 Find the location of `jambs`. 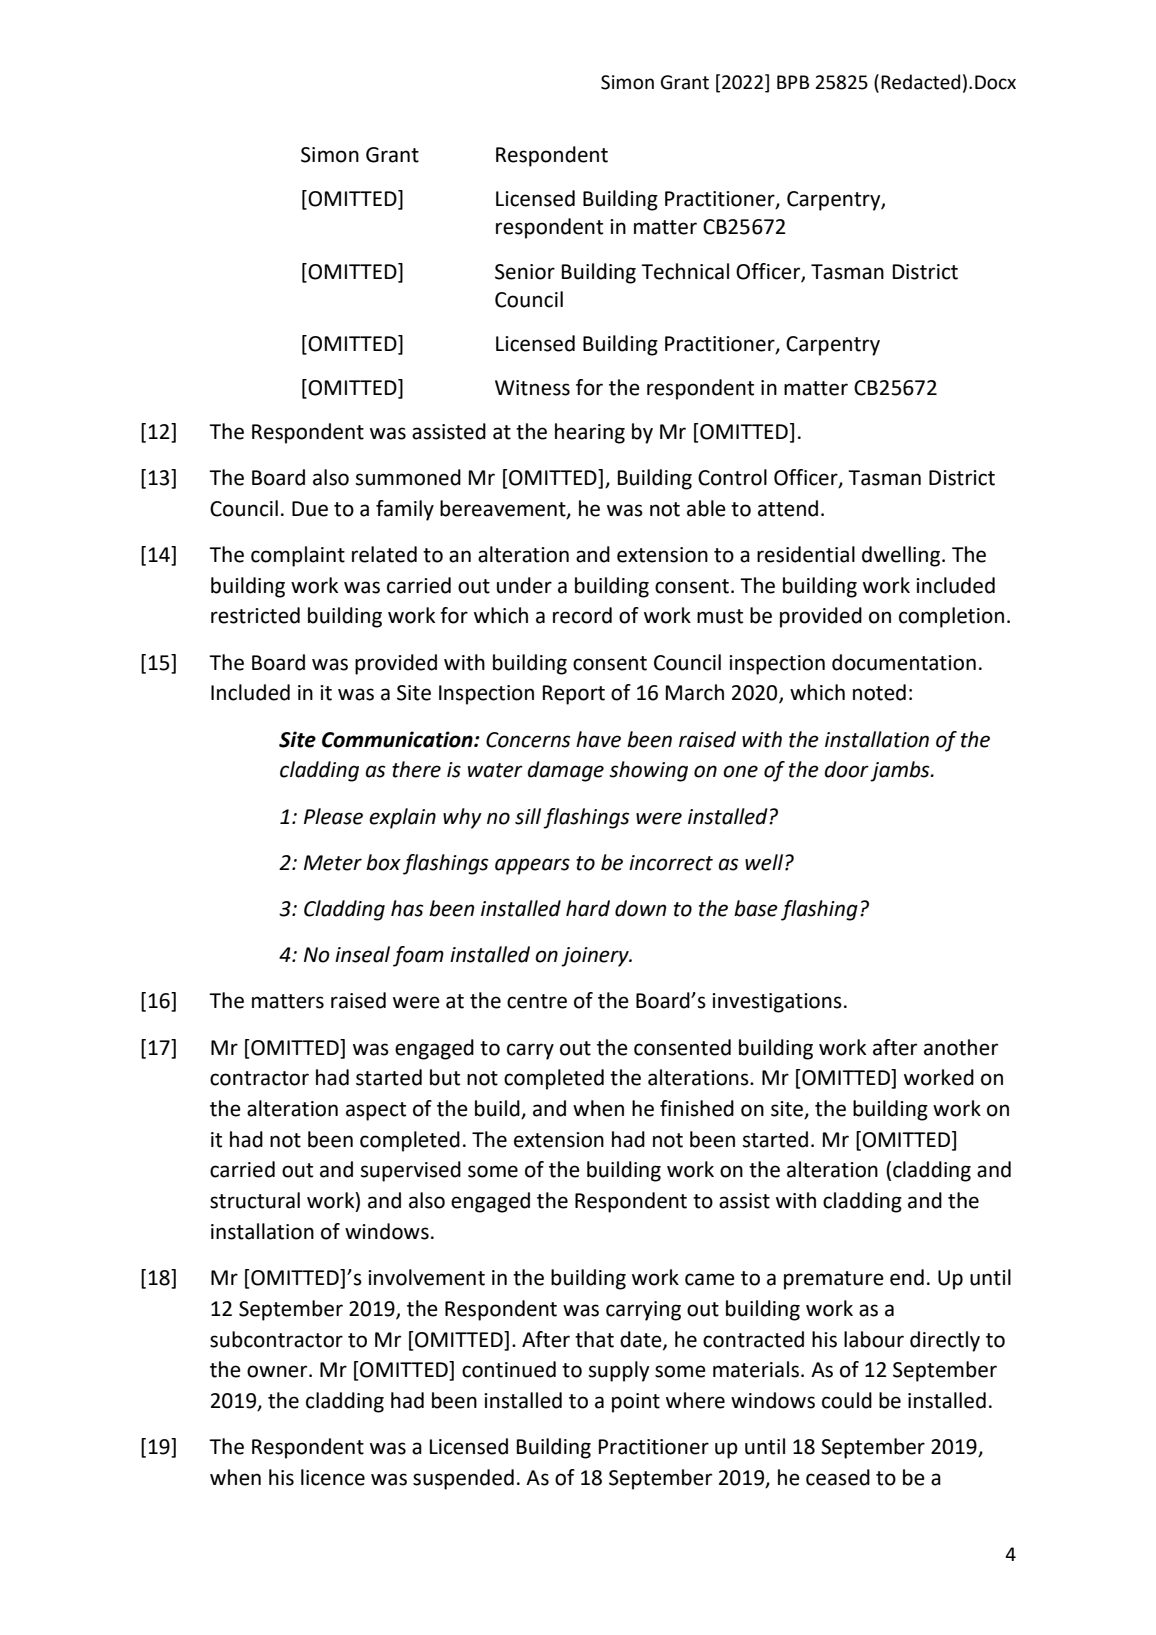

jambs is located at coordinates (901, 771).
